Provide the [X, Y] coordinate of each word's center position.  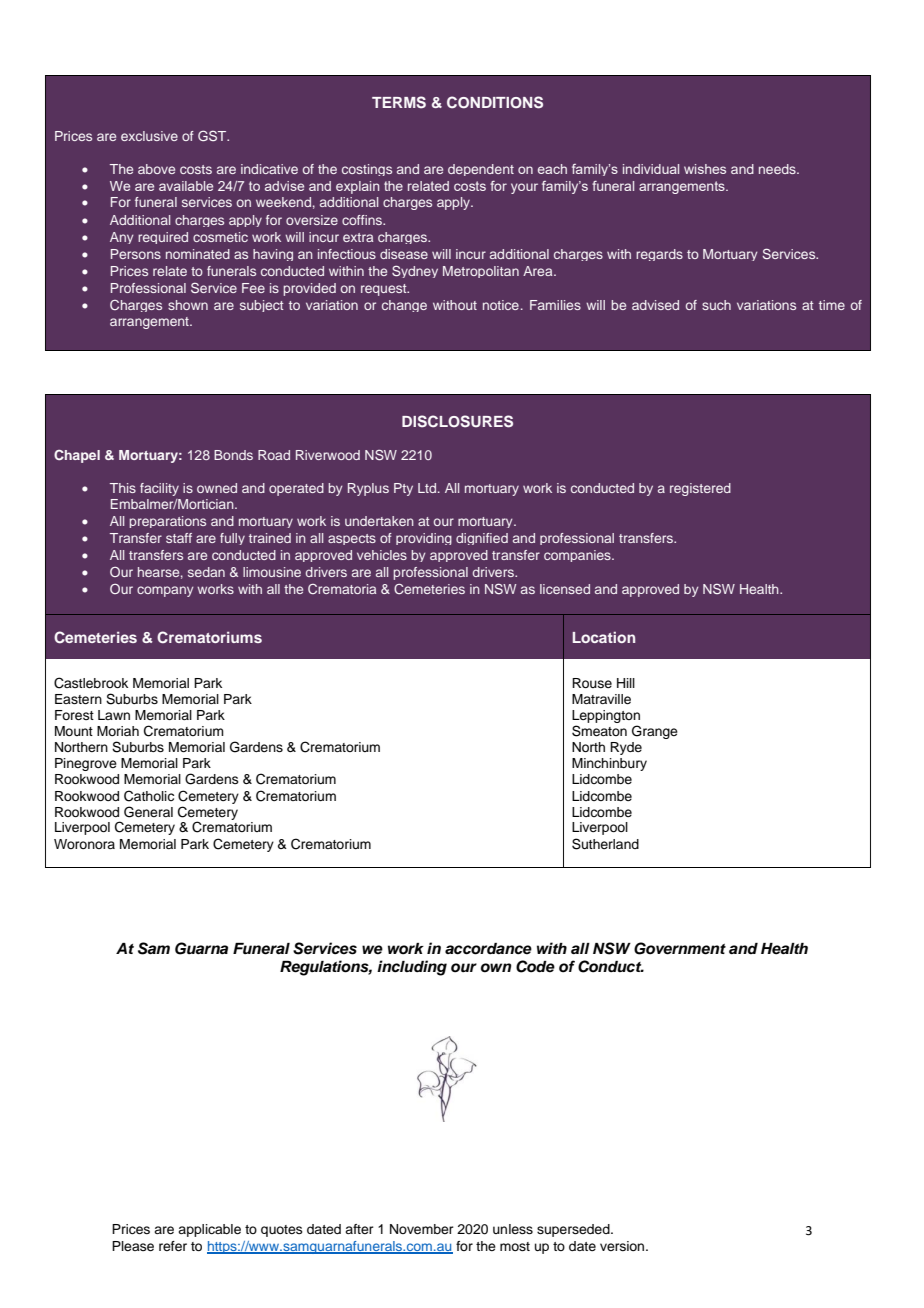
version [623, 1246]
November [422, 1229]
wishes [705, 169]
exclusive [149, 136]
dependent [481, 170]
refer [173, 1246]
